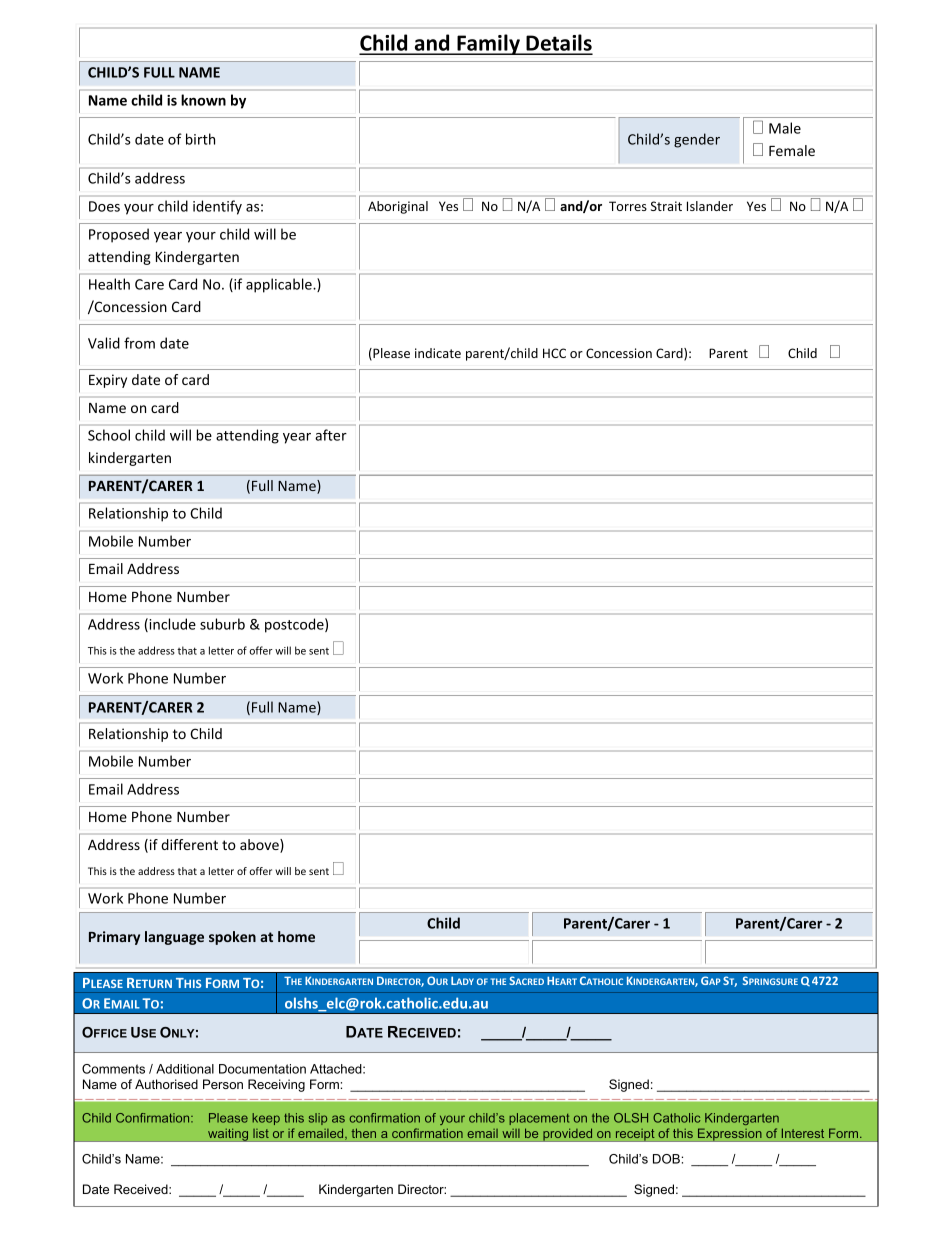 The image size is (952, 1233). Describe the element at coordinates (109, 435) in the page. I see `School` at that location.
